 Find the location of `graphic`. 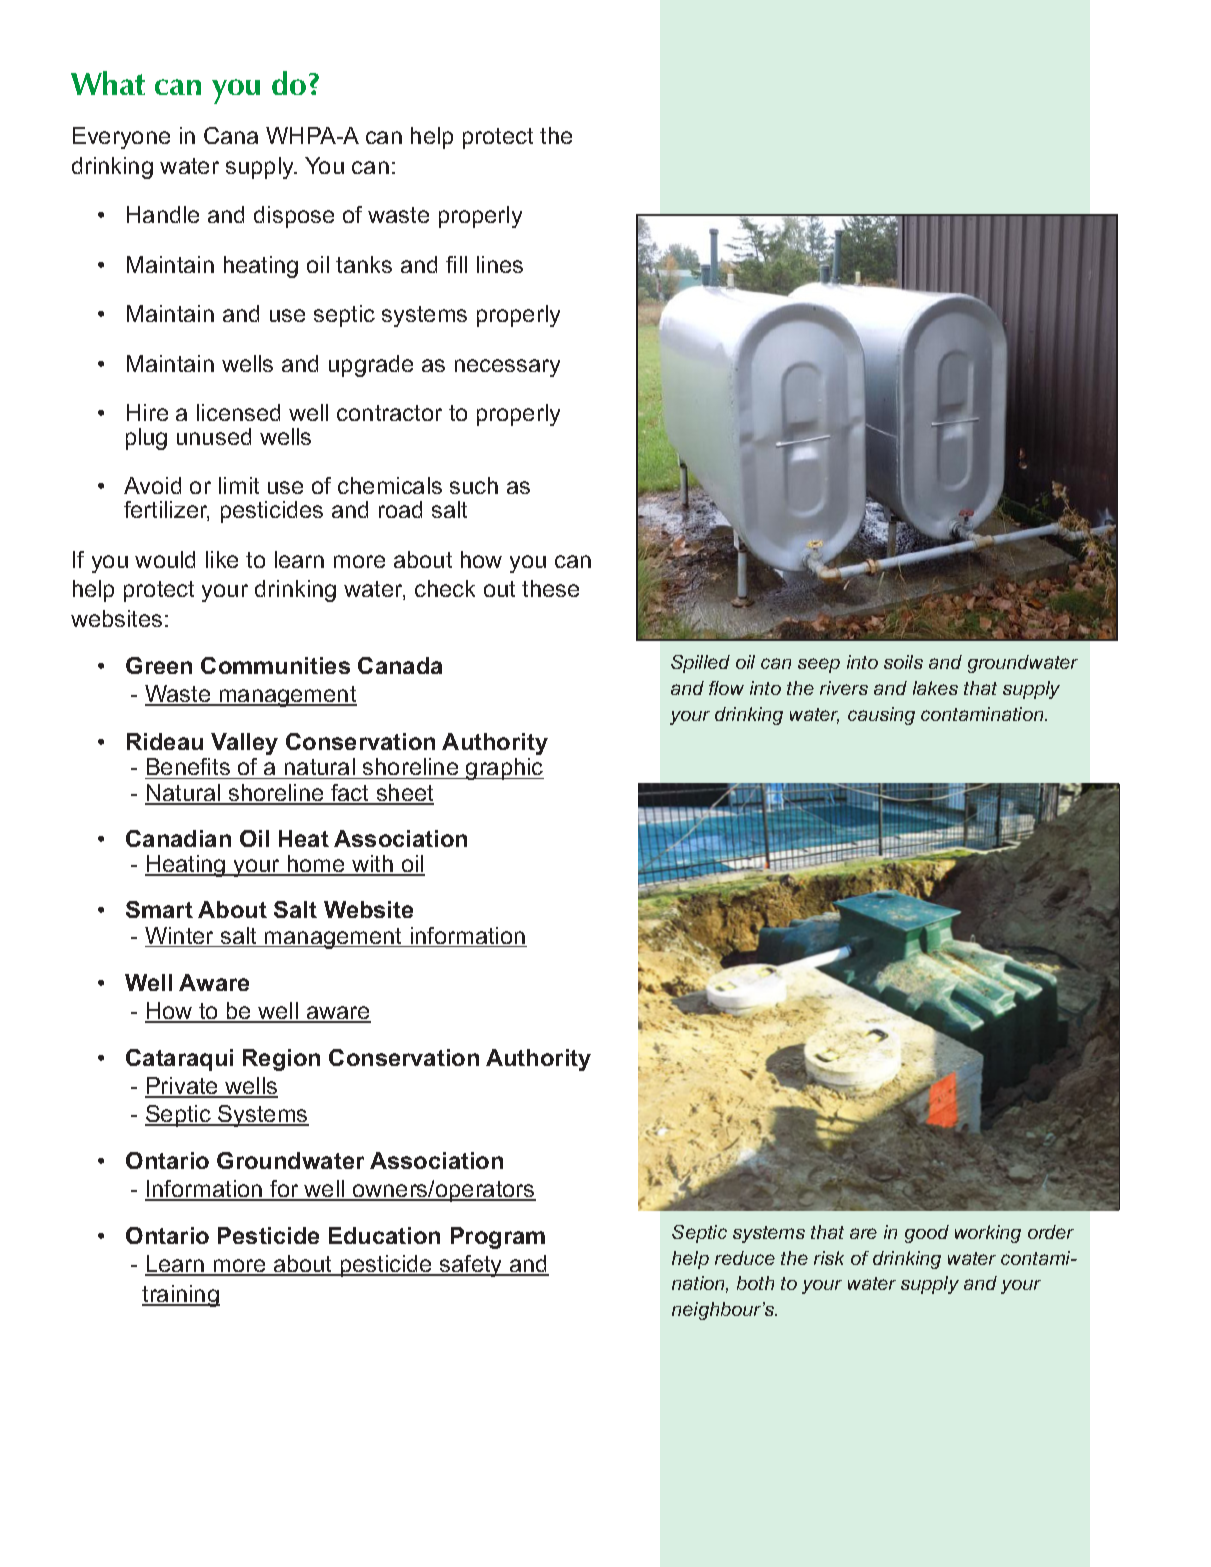

graphic is located at coordinates (504, 769).
